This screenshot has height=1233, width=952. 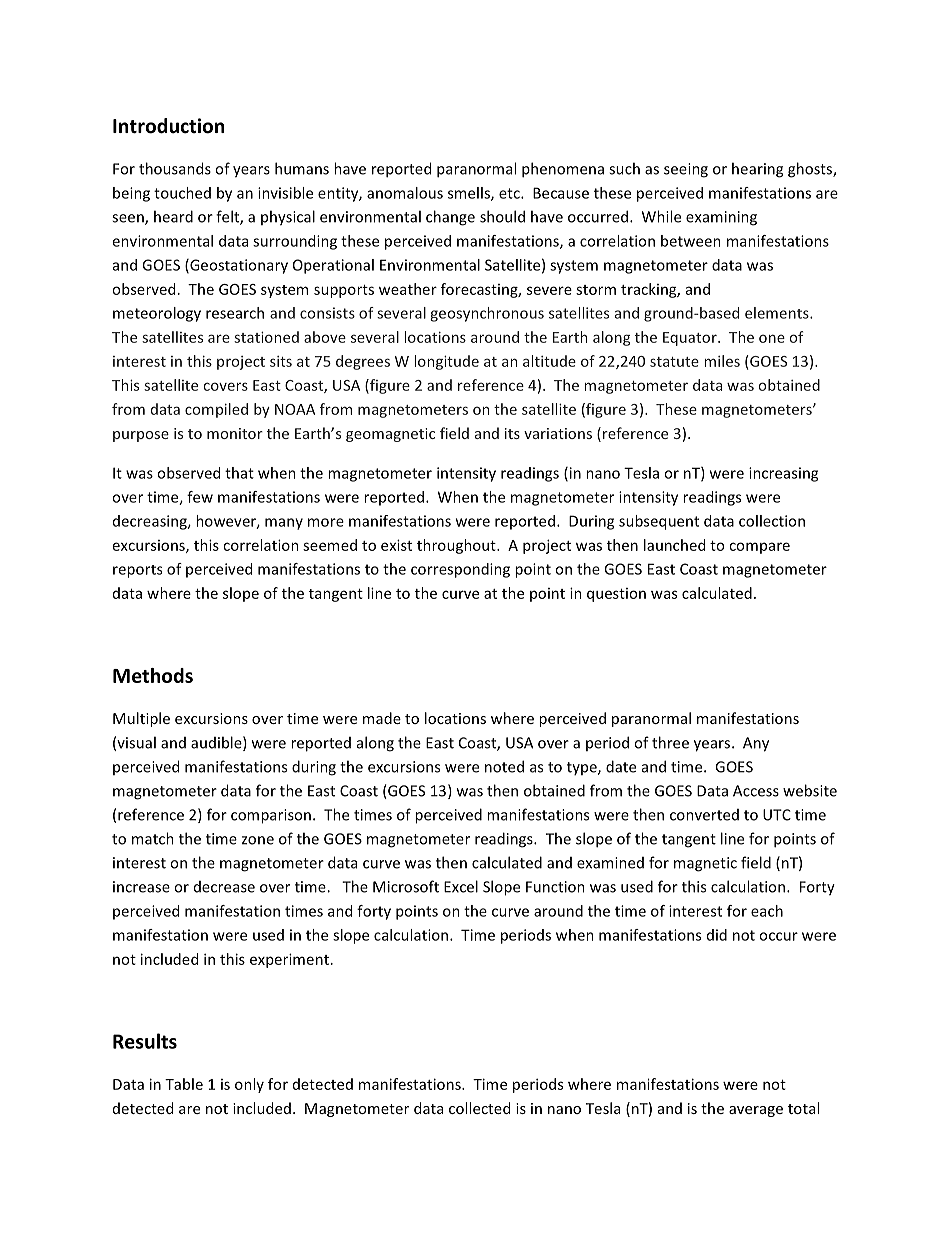 I want to click on Excel, so click(x=461, y=886).
